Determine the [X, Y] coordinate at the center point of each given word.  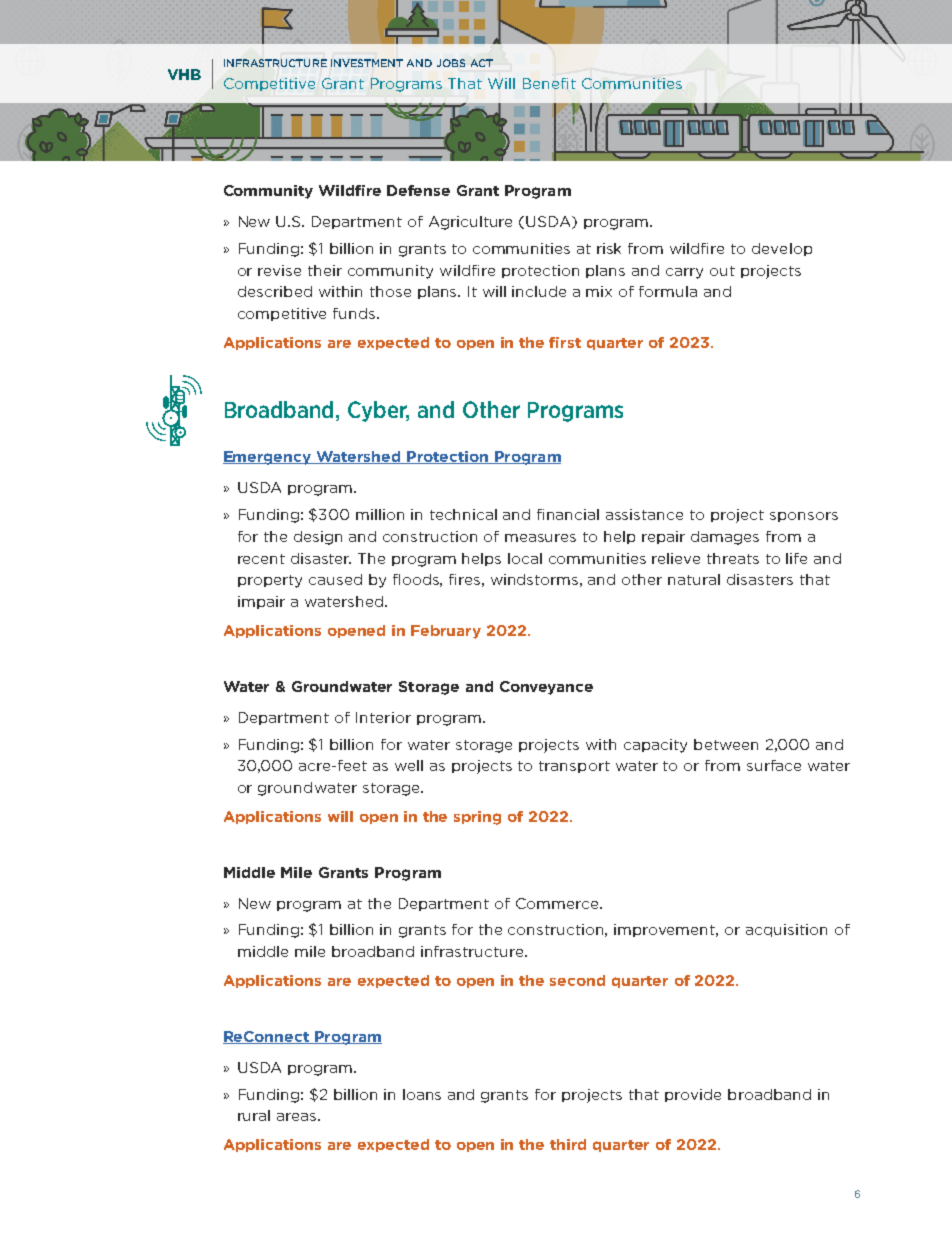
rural [254, 1115]
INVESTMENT [367, 63]
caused [335, 579]
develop [782, 249]
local [525, 558]
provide [693, 1095]
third [568, 1144]
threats [733, 558]
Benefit [549, 83]
